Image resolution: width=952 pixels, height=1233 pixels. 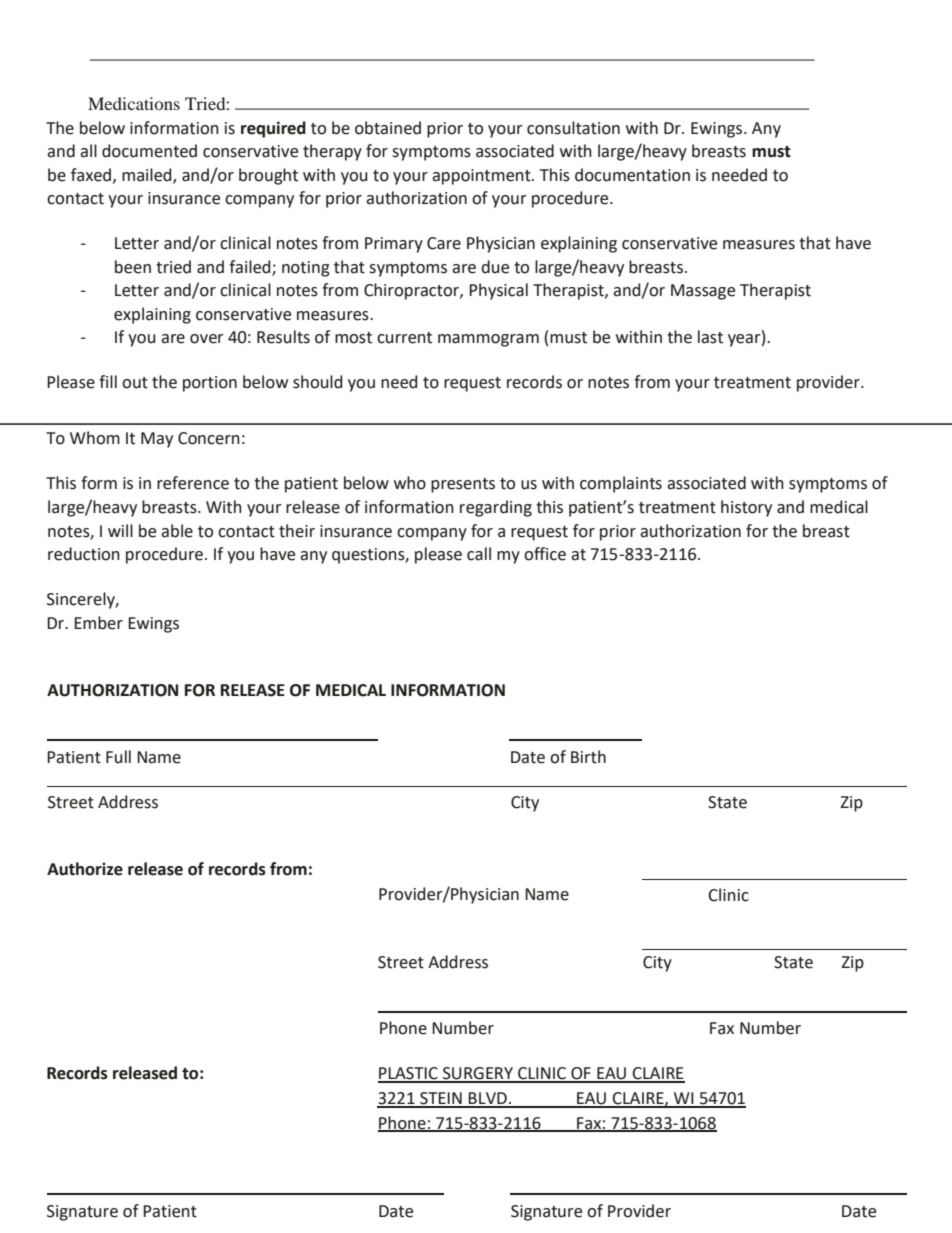 What do you see at coordinates (85, 869) in the page?
I see `Authorize` at bounding box center [85, 869].
